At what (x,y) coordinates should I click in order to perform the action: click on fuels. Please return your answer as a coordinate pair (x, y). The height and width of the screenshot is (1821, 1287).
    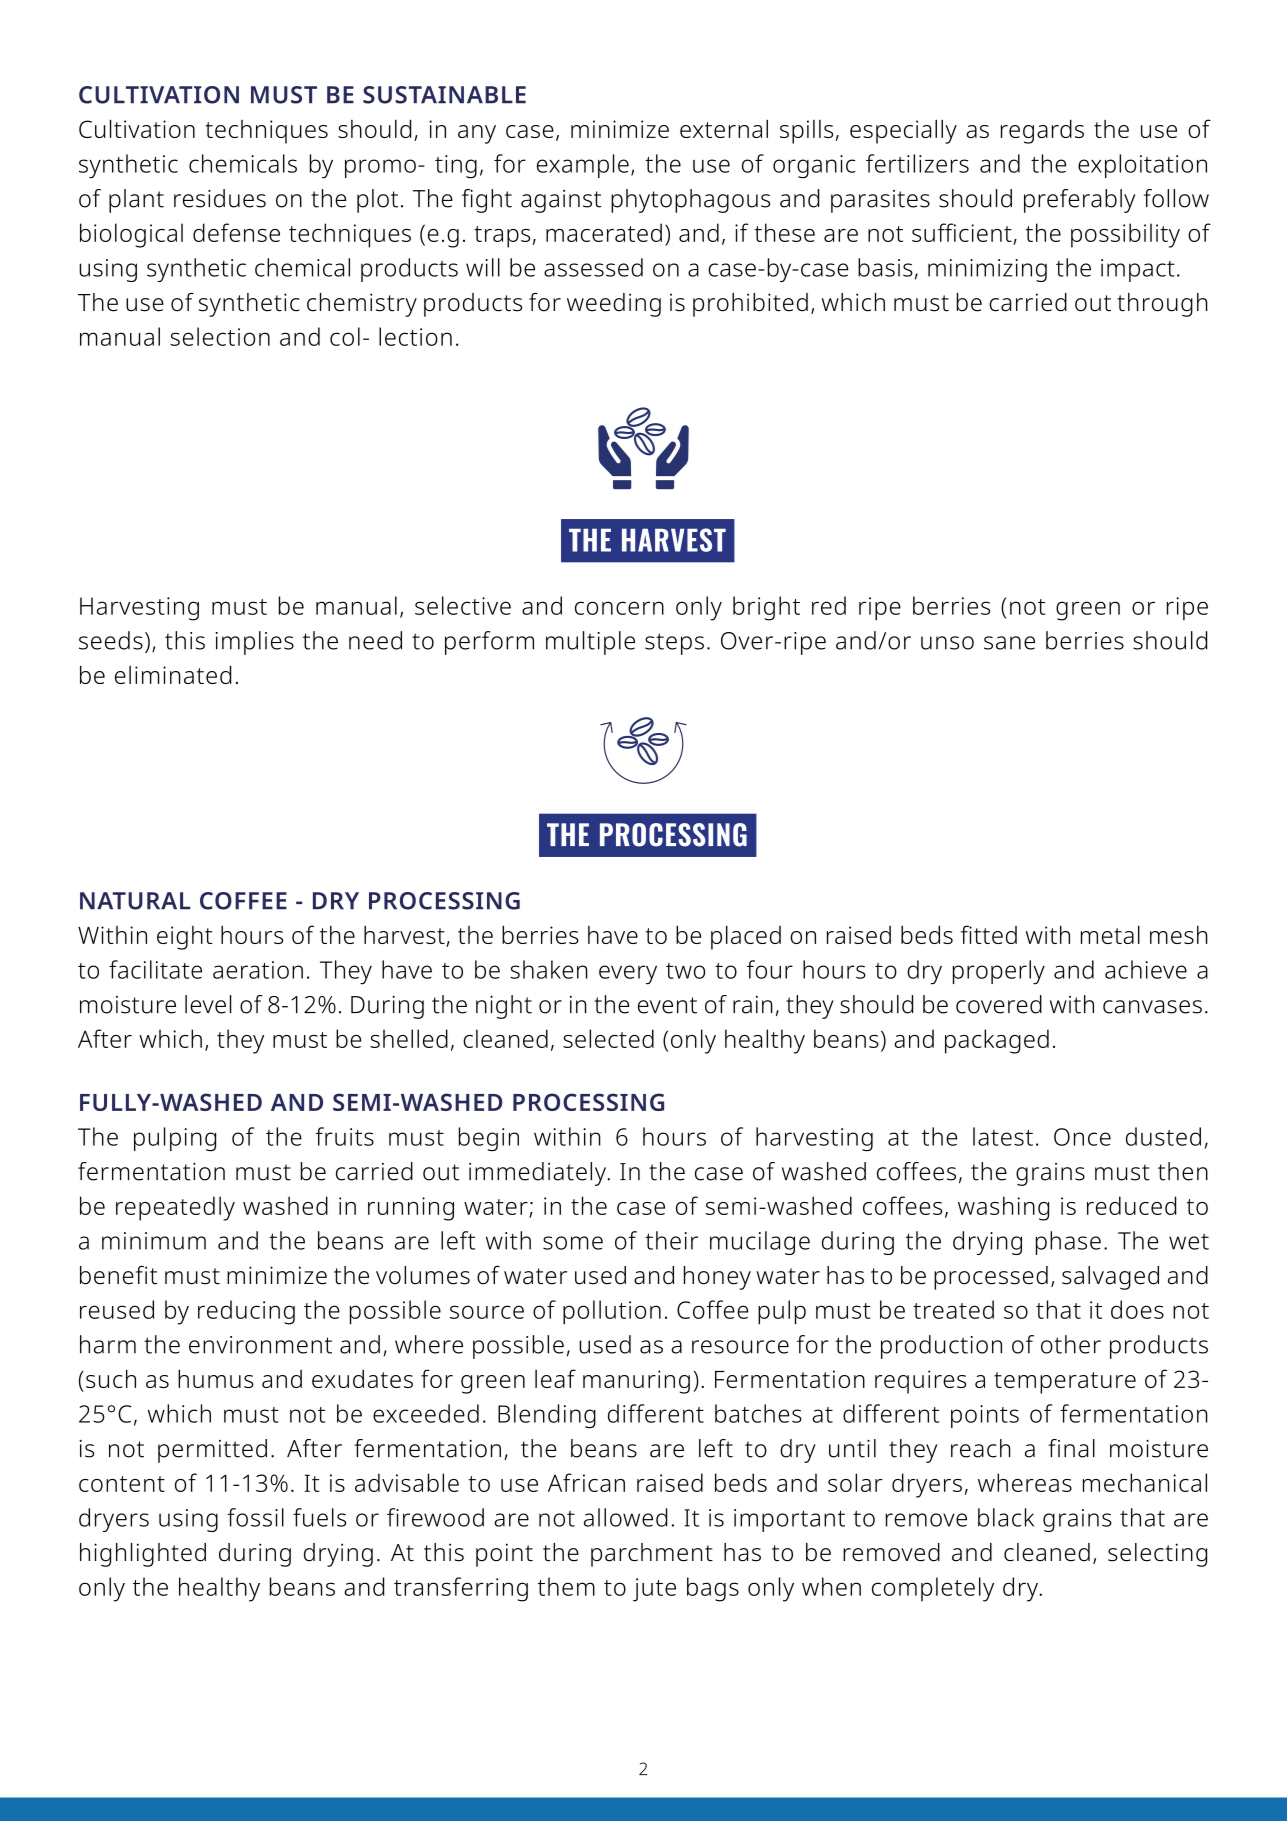
    Looking at the image, I should click on (319, 1517).
